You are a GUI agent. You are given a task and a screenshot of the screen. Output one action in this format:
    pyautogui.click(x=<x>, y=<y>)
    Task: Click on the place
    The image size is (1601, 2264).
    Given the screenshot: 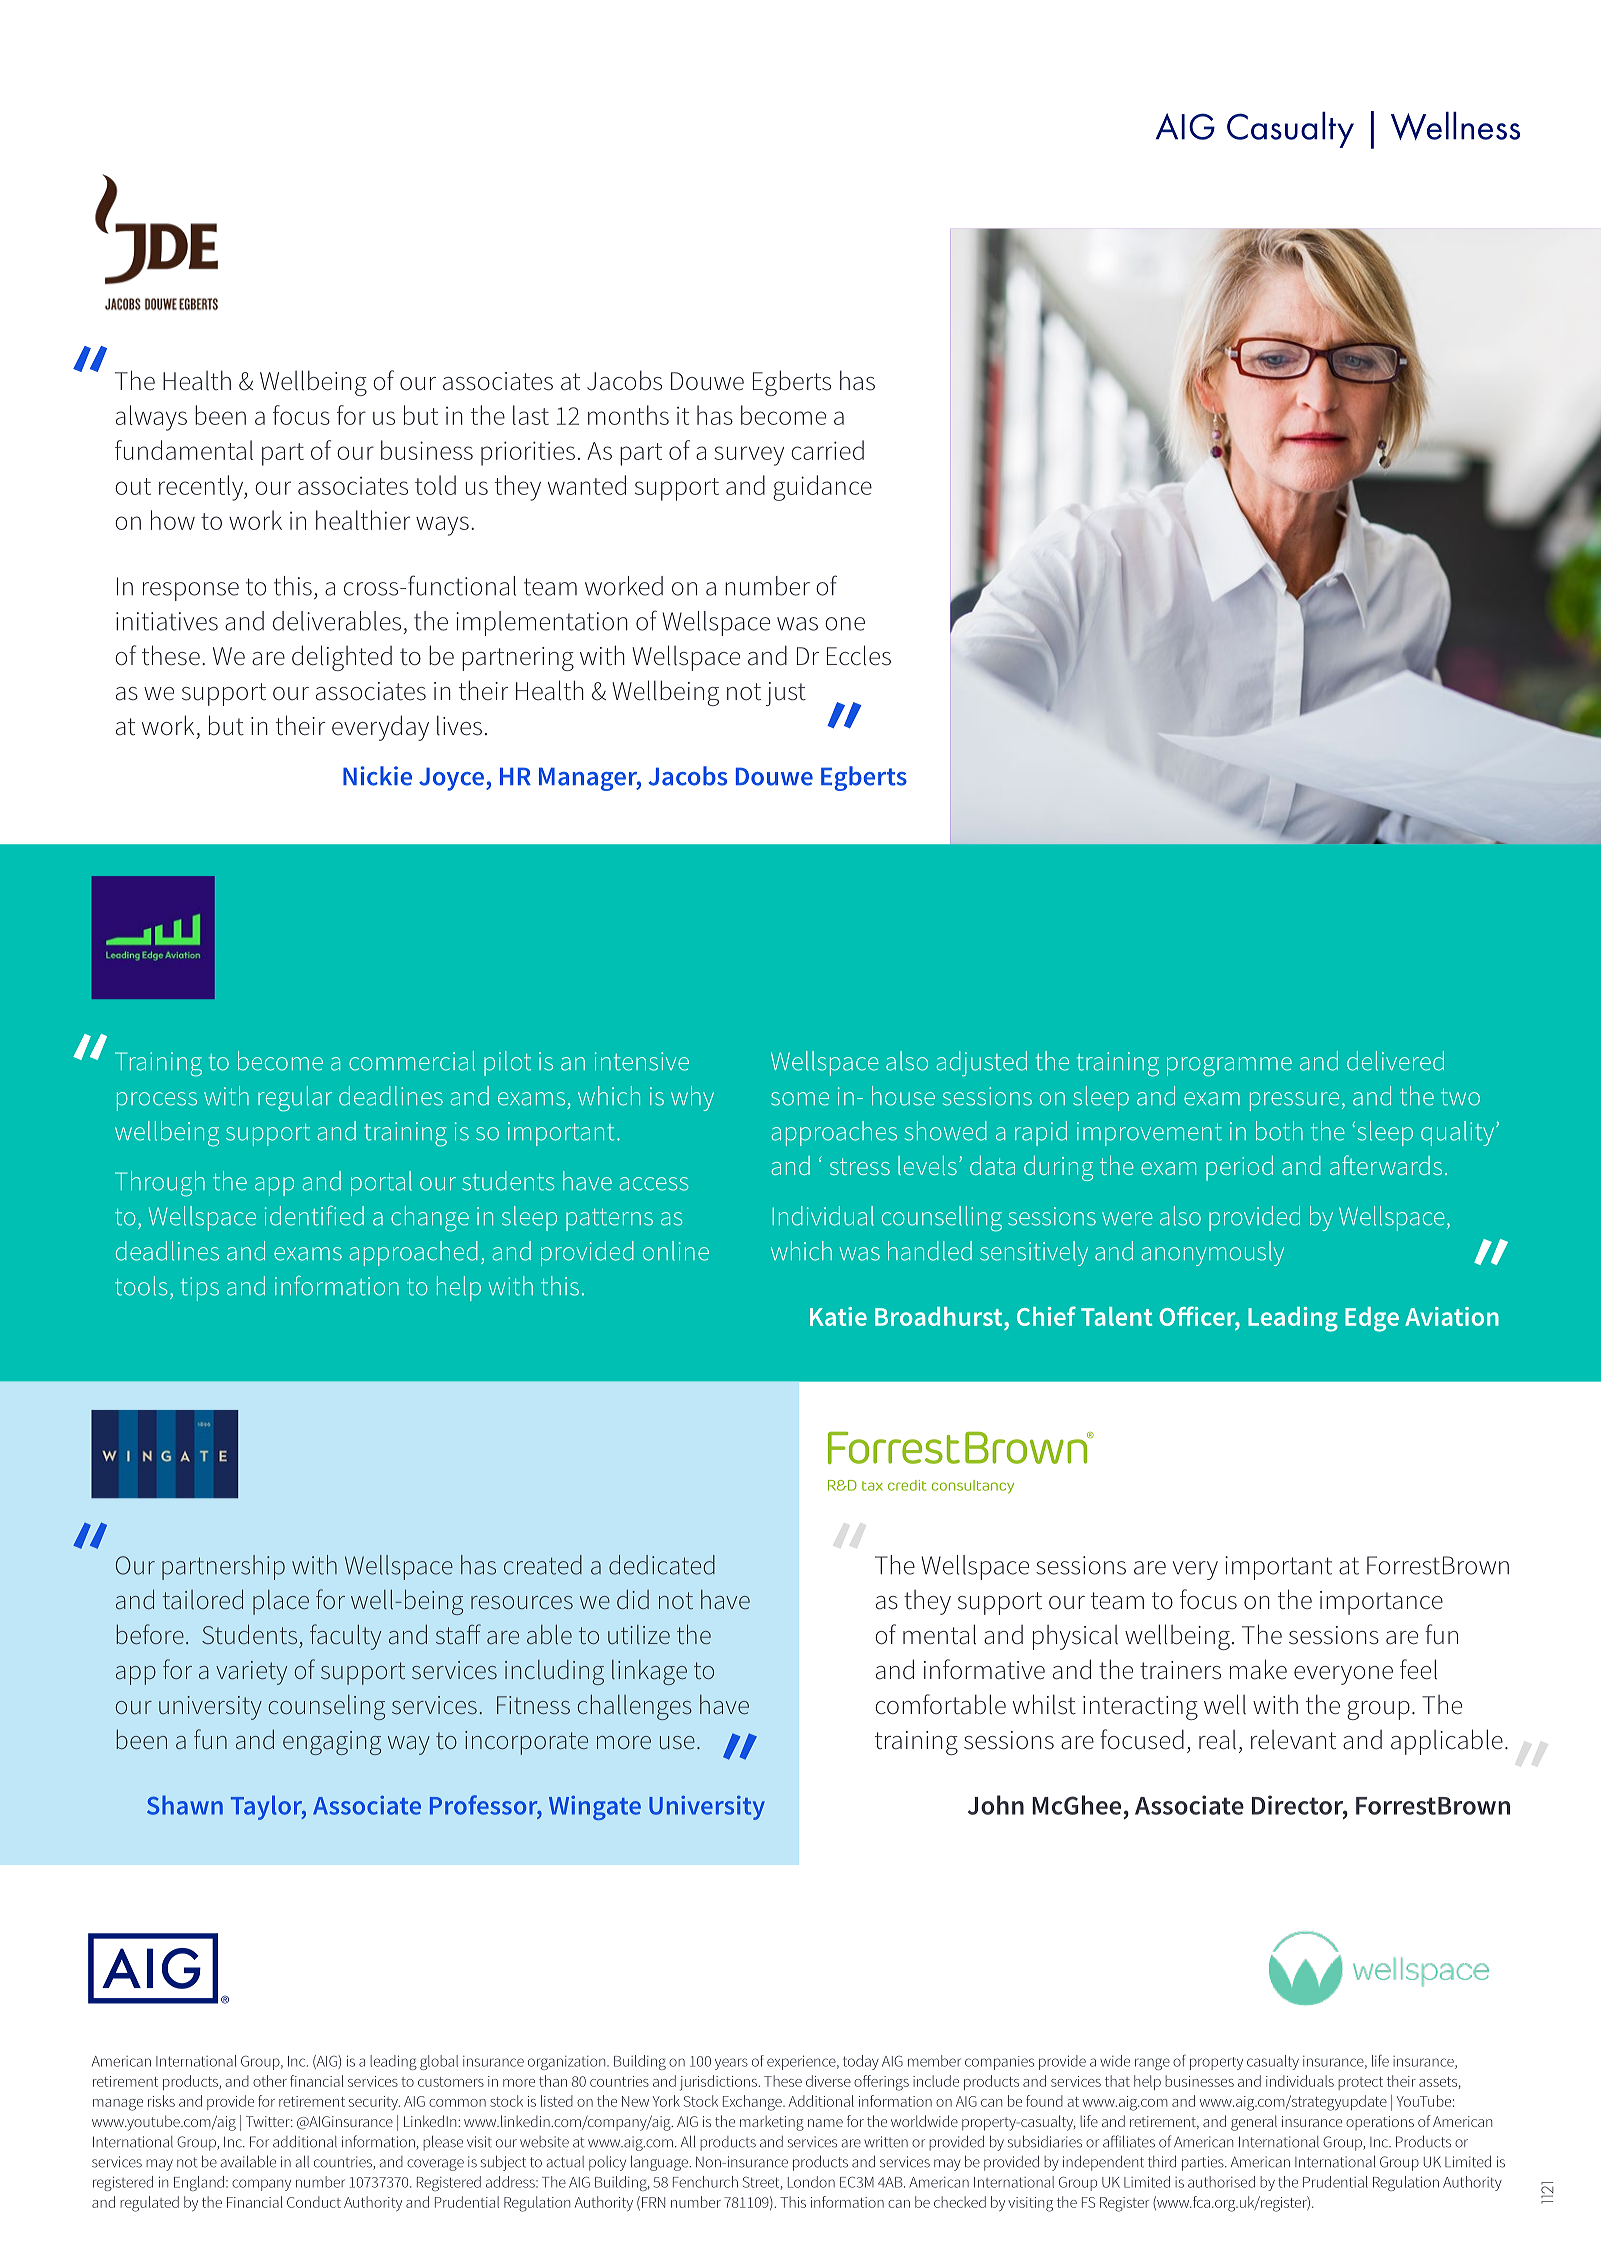 What is the action you would take?
    pyautogui.click(x=281, y=1602)
